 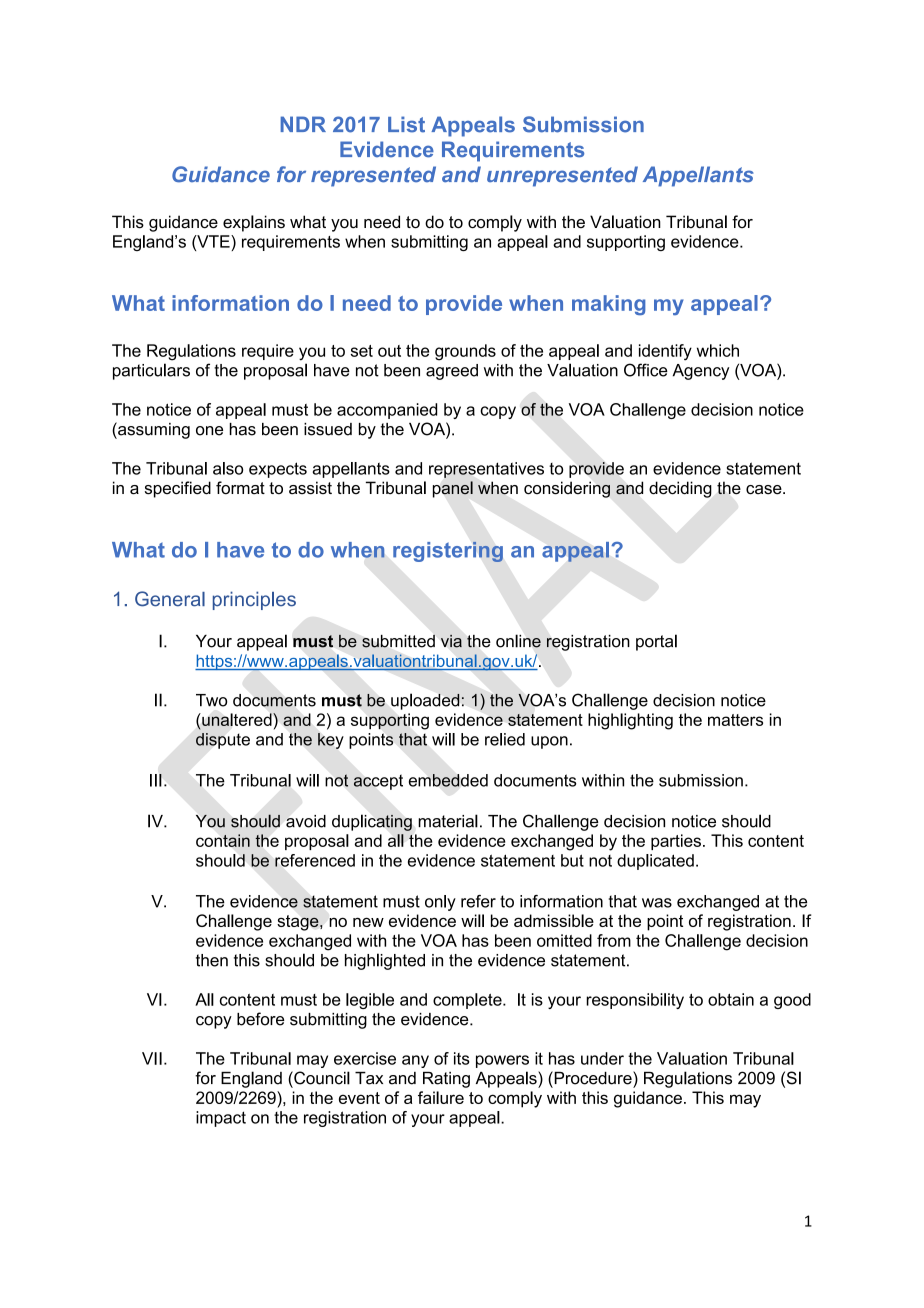 What do you see at coordinates (451, 641) in the screenshot?
I see `via` at bounding box center [451, 641].
